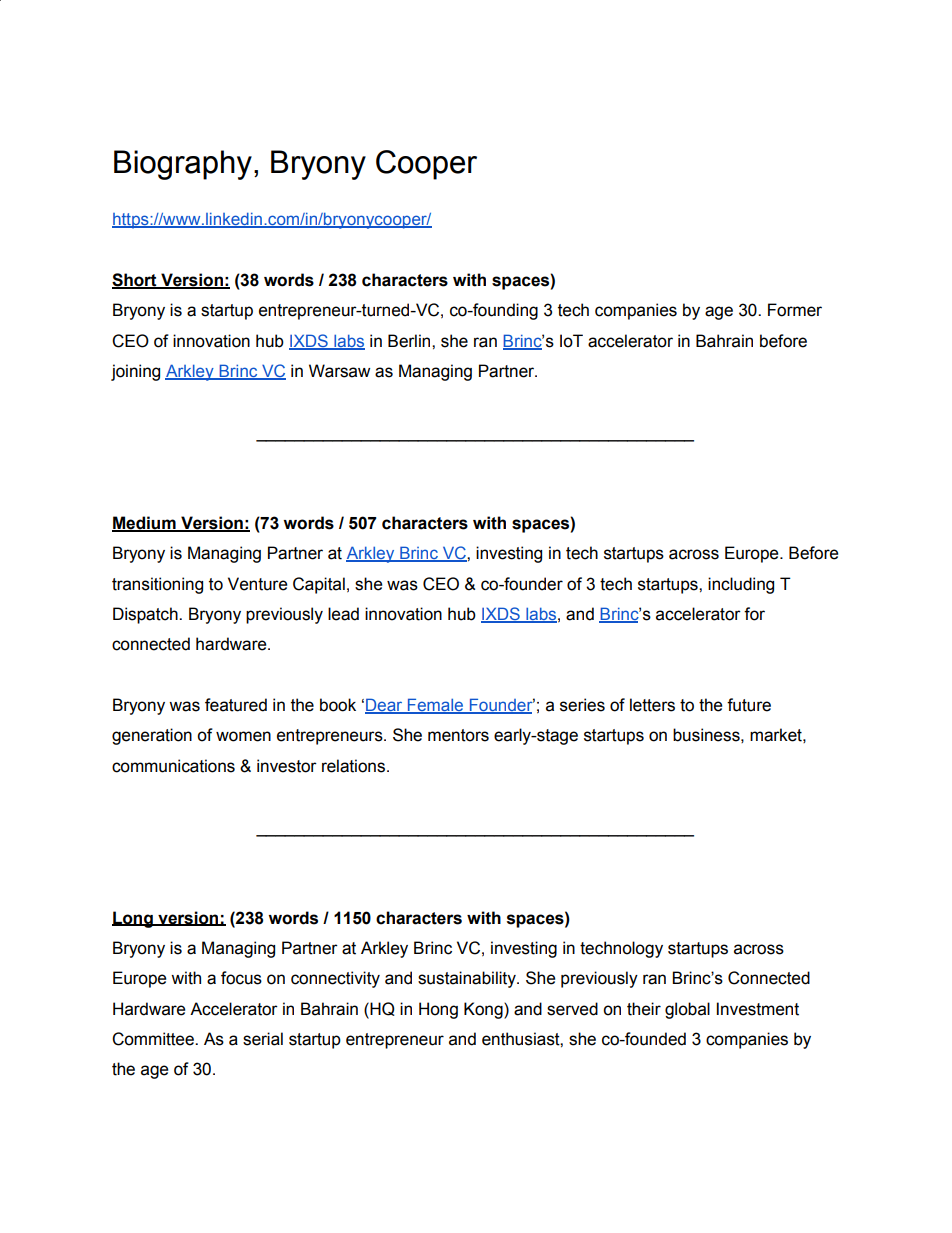 The height and width of the page is (1233, 952). Describe the element at coordinates (484, 1010) in the page. I see `Kong` at that location.
